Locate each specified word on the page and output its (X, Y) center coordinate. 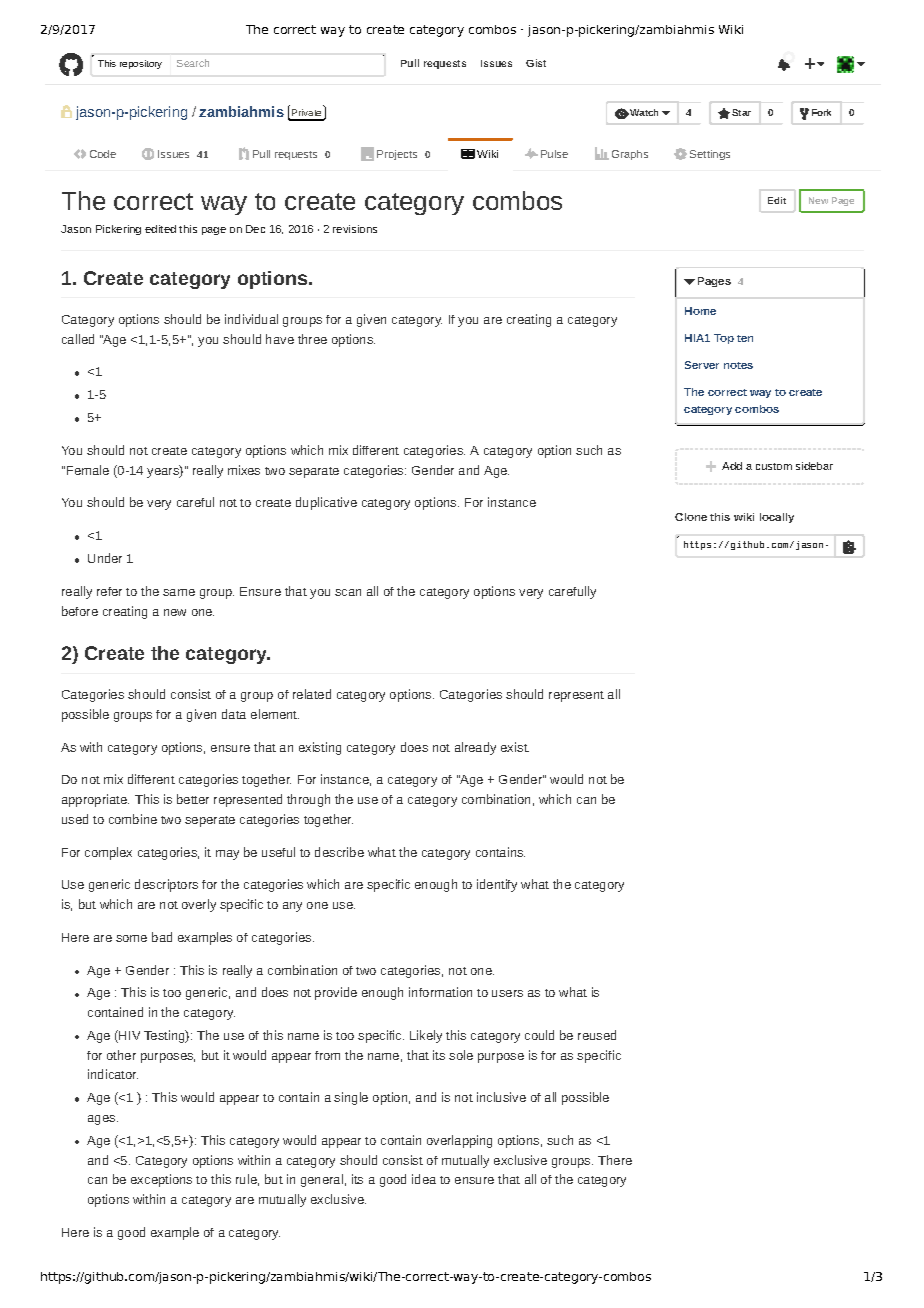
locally (777, 518)
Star (741, 112)
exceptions (161, 1180)
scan (348, 592)
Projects (397, 155)
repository (141, 64)
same (179, 592)
